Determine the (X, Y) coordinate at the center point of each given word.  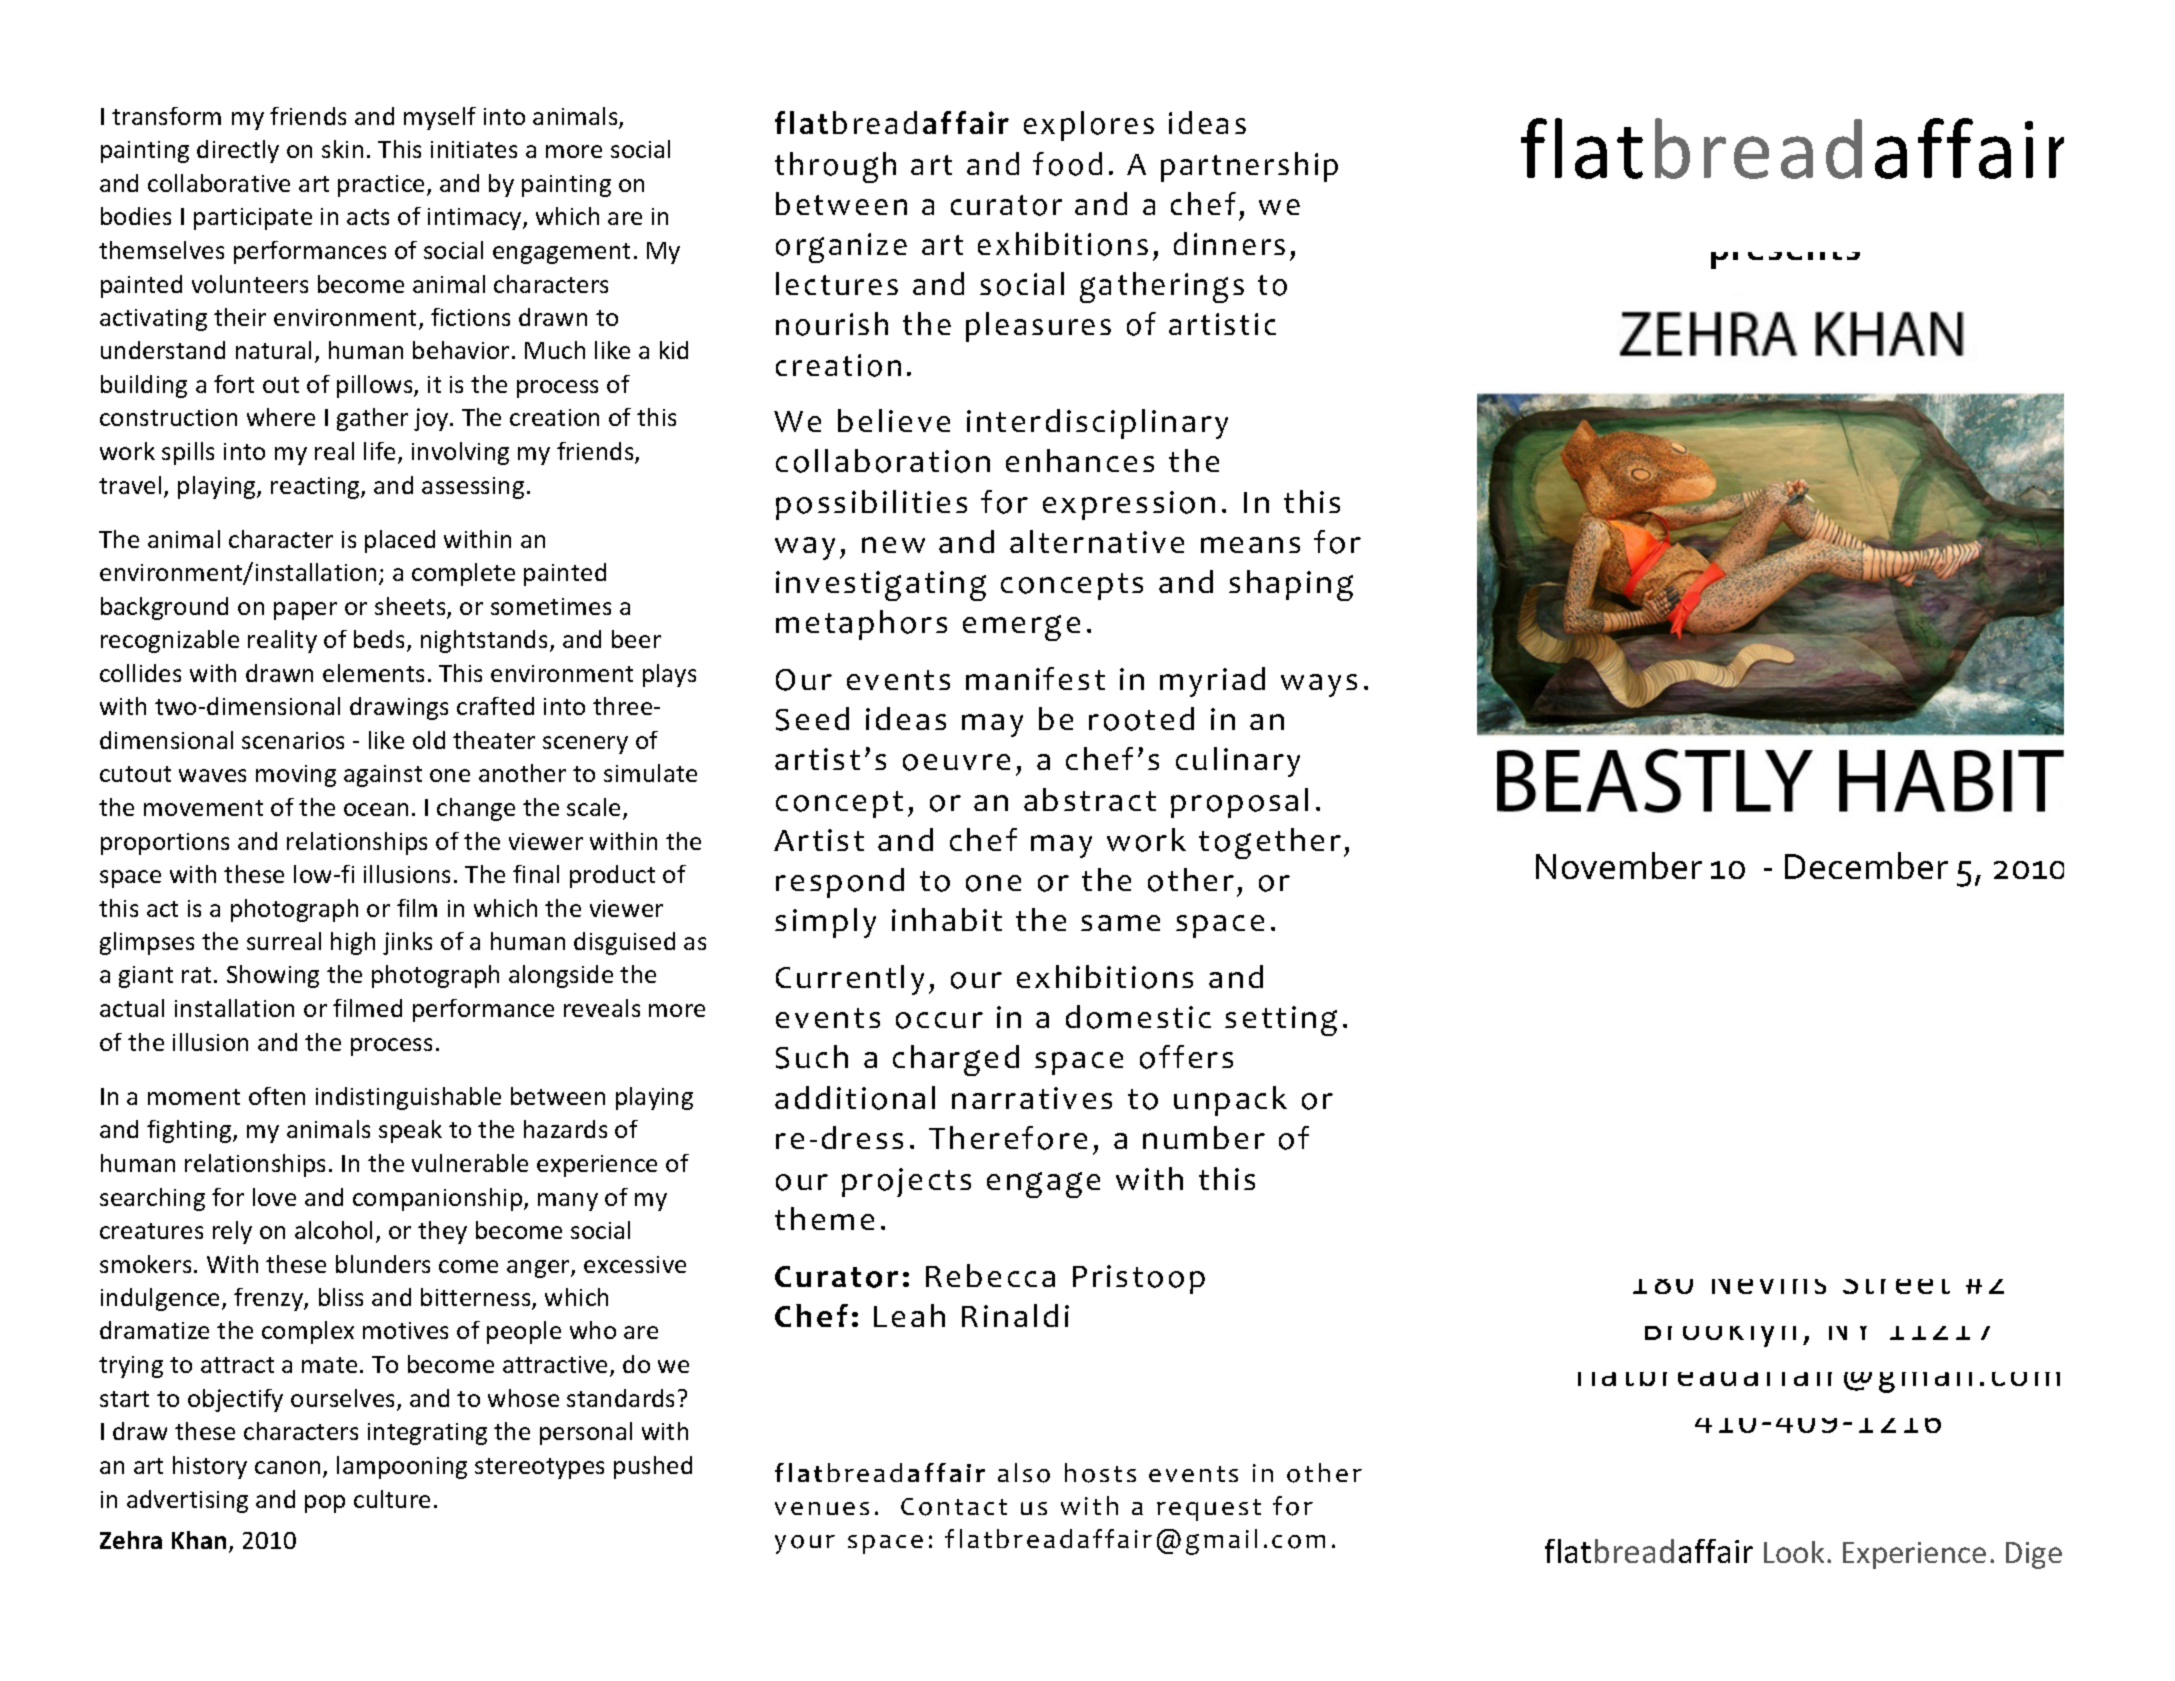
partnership (1249, 167)
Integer (1742, 533)
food (1067, 164)
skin (342, 149)
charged (956, 1060)
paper (305, 611)
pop (325, 1504)
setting (1281, 1021)
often (277, 1096)
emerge (1021, 628)
